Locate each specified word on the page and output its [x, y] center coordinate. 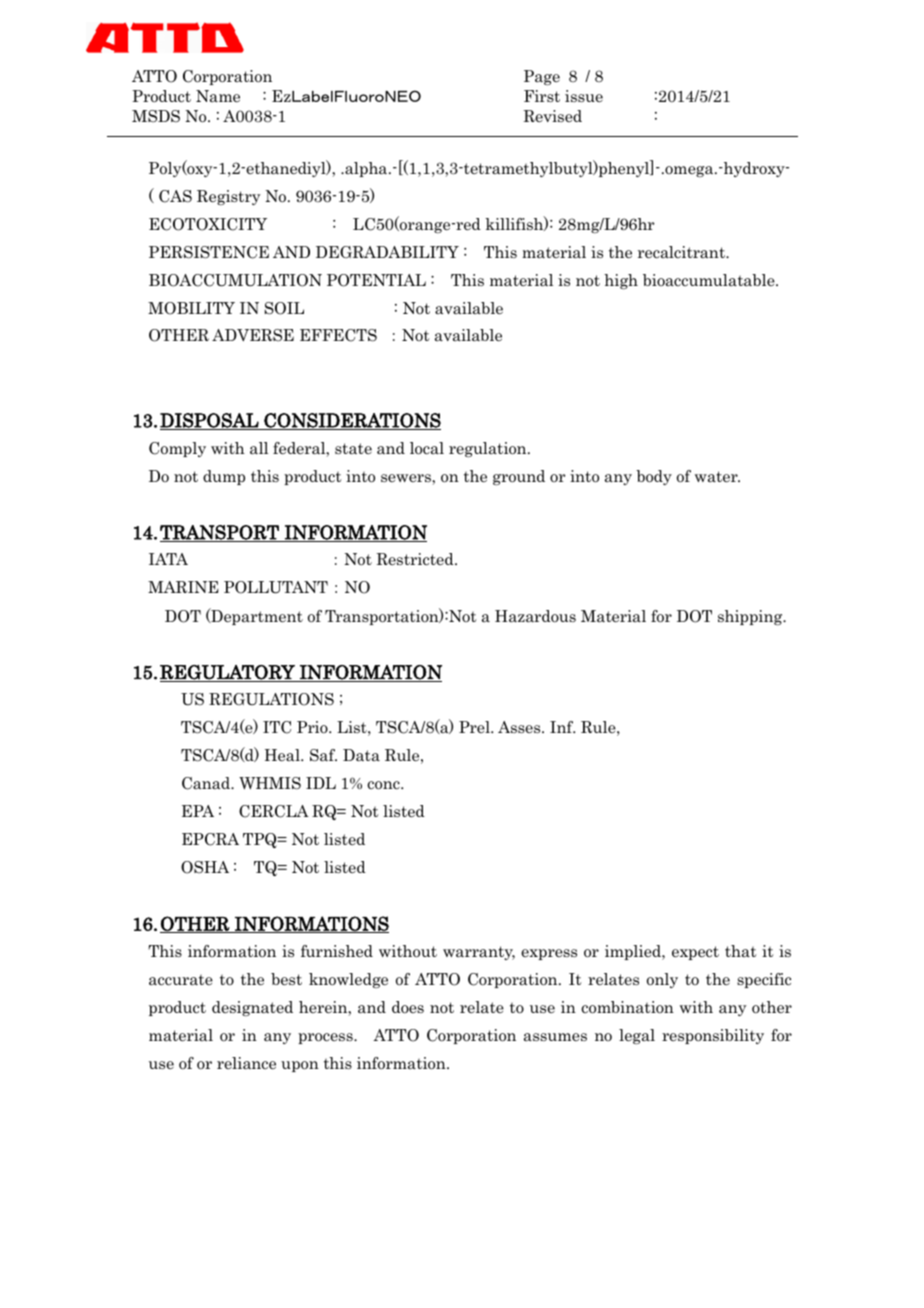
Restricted [416, 559]
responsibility [713, 1036]
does [408, 1007]
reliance [246, 1063]
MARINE [183, 587]
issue [584, 96]
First [542, 96]
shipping [751, 617]
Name [218, 96]
